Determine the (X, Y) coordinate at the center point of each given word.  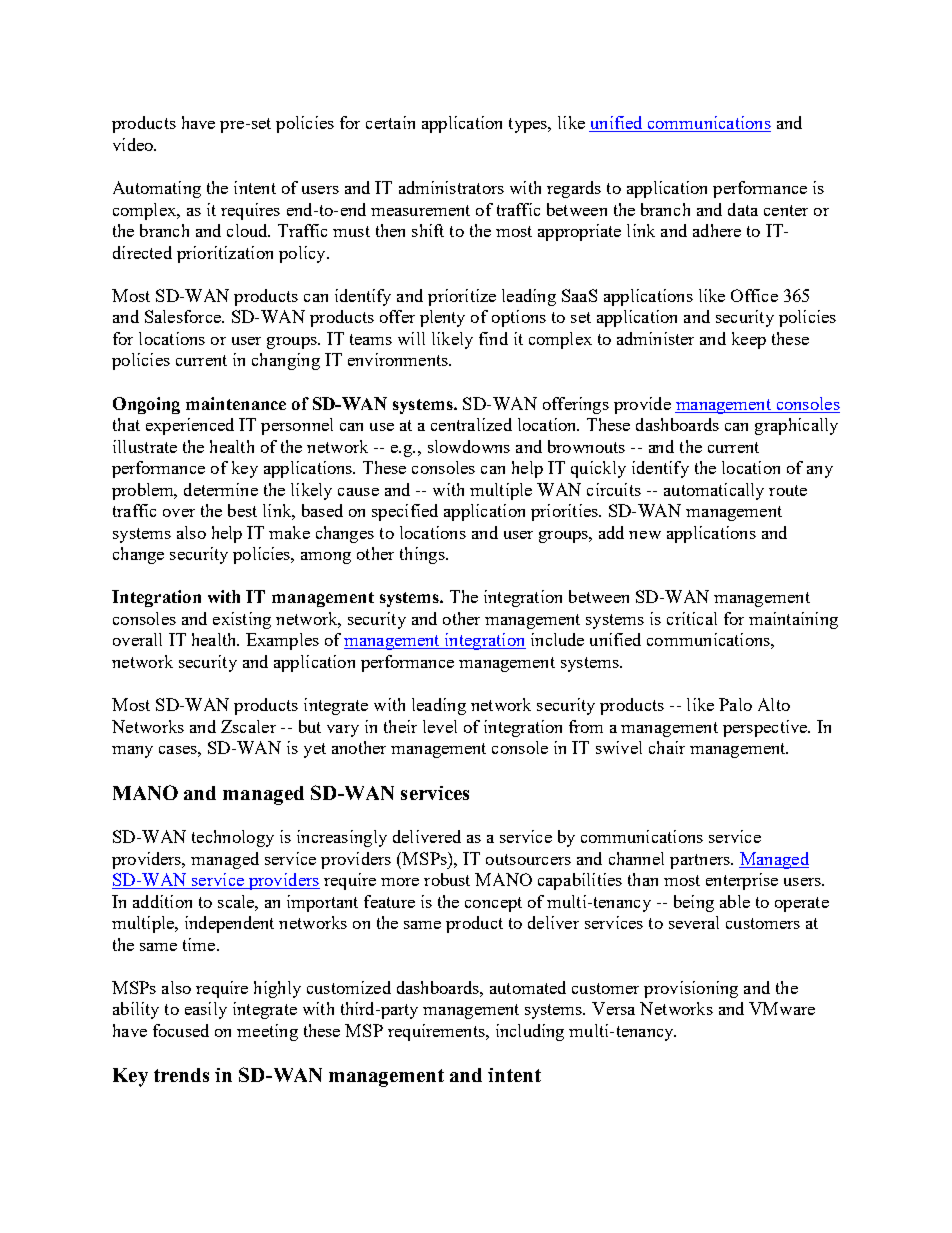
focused (181, 1030)
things (423, 555)
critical (692, 618)
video (134, 144)
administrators (451, 187)
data (743, 209)
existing (242, 620)
